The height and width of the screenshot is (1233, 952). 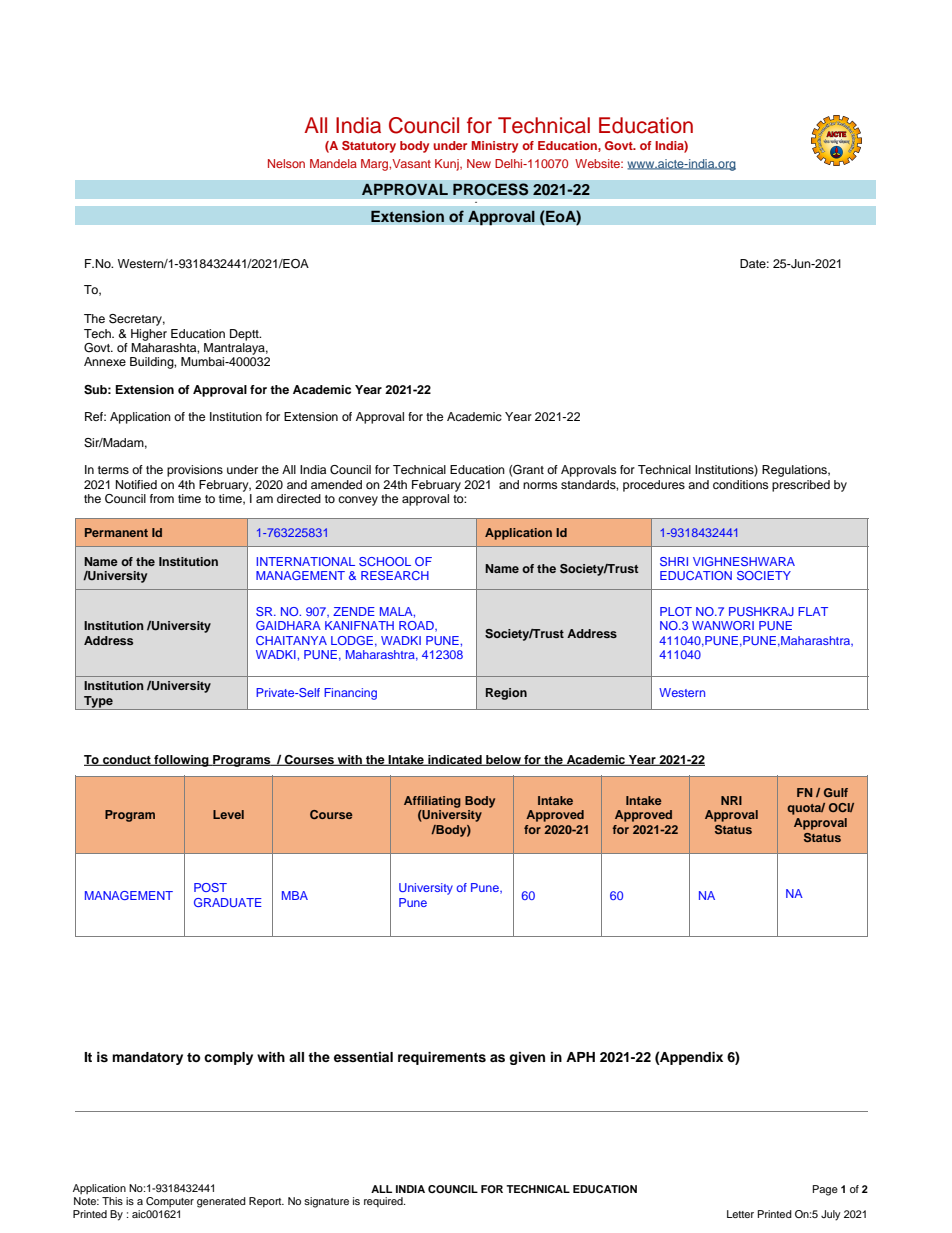 What do you see at coordinates (479, 163) in the screenshot?
I see `New` at bounding box center [479, 163].
